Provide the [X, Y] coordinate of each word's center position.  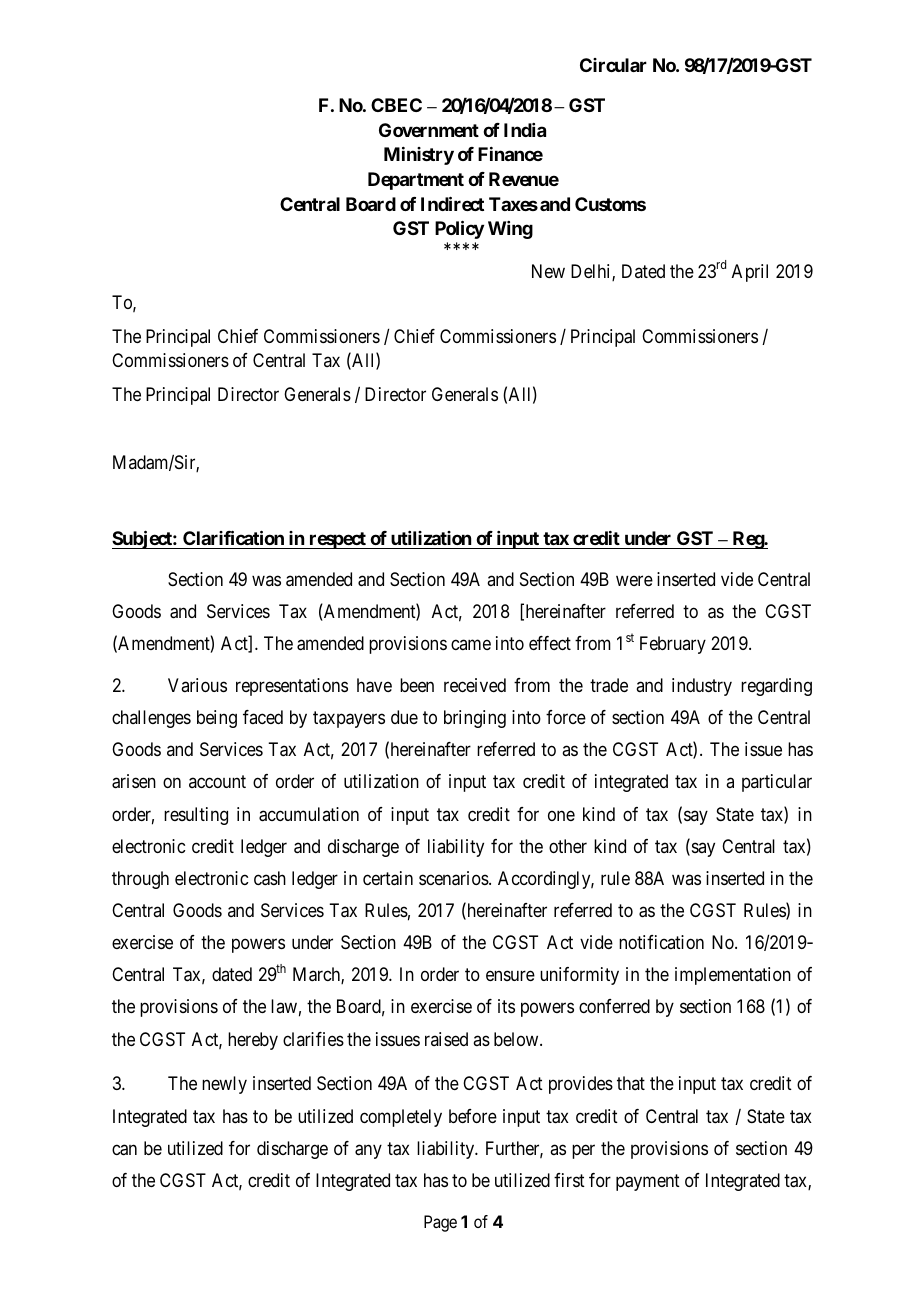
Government [429, 130]
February [673, 645]
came [471, 645]
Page [440, 1223]
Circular [613, 65]
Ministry [419, 156]
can [124, 1150]
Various [197, 685]
